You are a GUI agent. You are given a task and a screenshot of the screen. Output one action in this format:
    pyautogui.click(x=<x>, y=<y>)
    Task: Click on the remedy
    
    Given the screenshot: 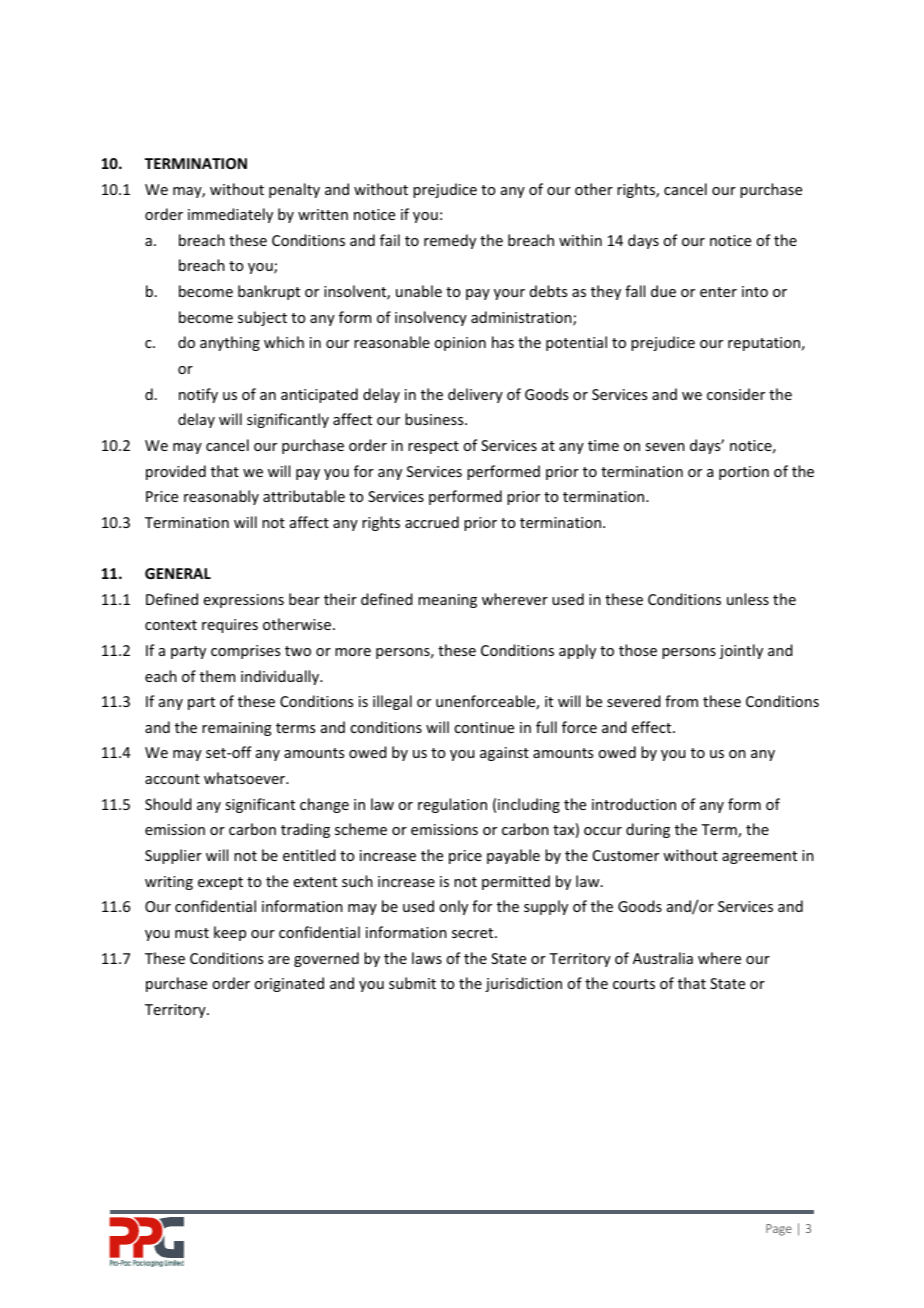 What is the action you would take?
    pyautogui.click(x=450, y=241)
